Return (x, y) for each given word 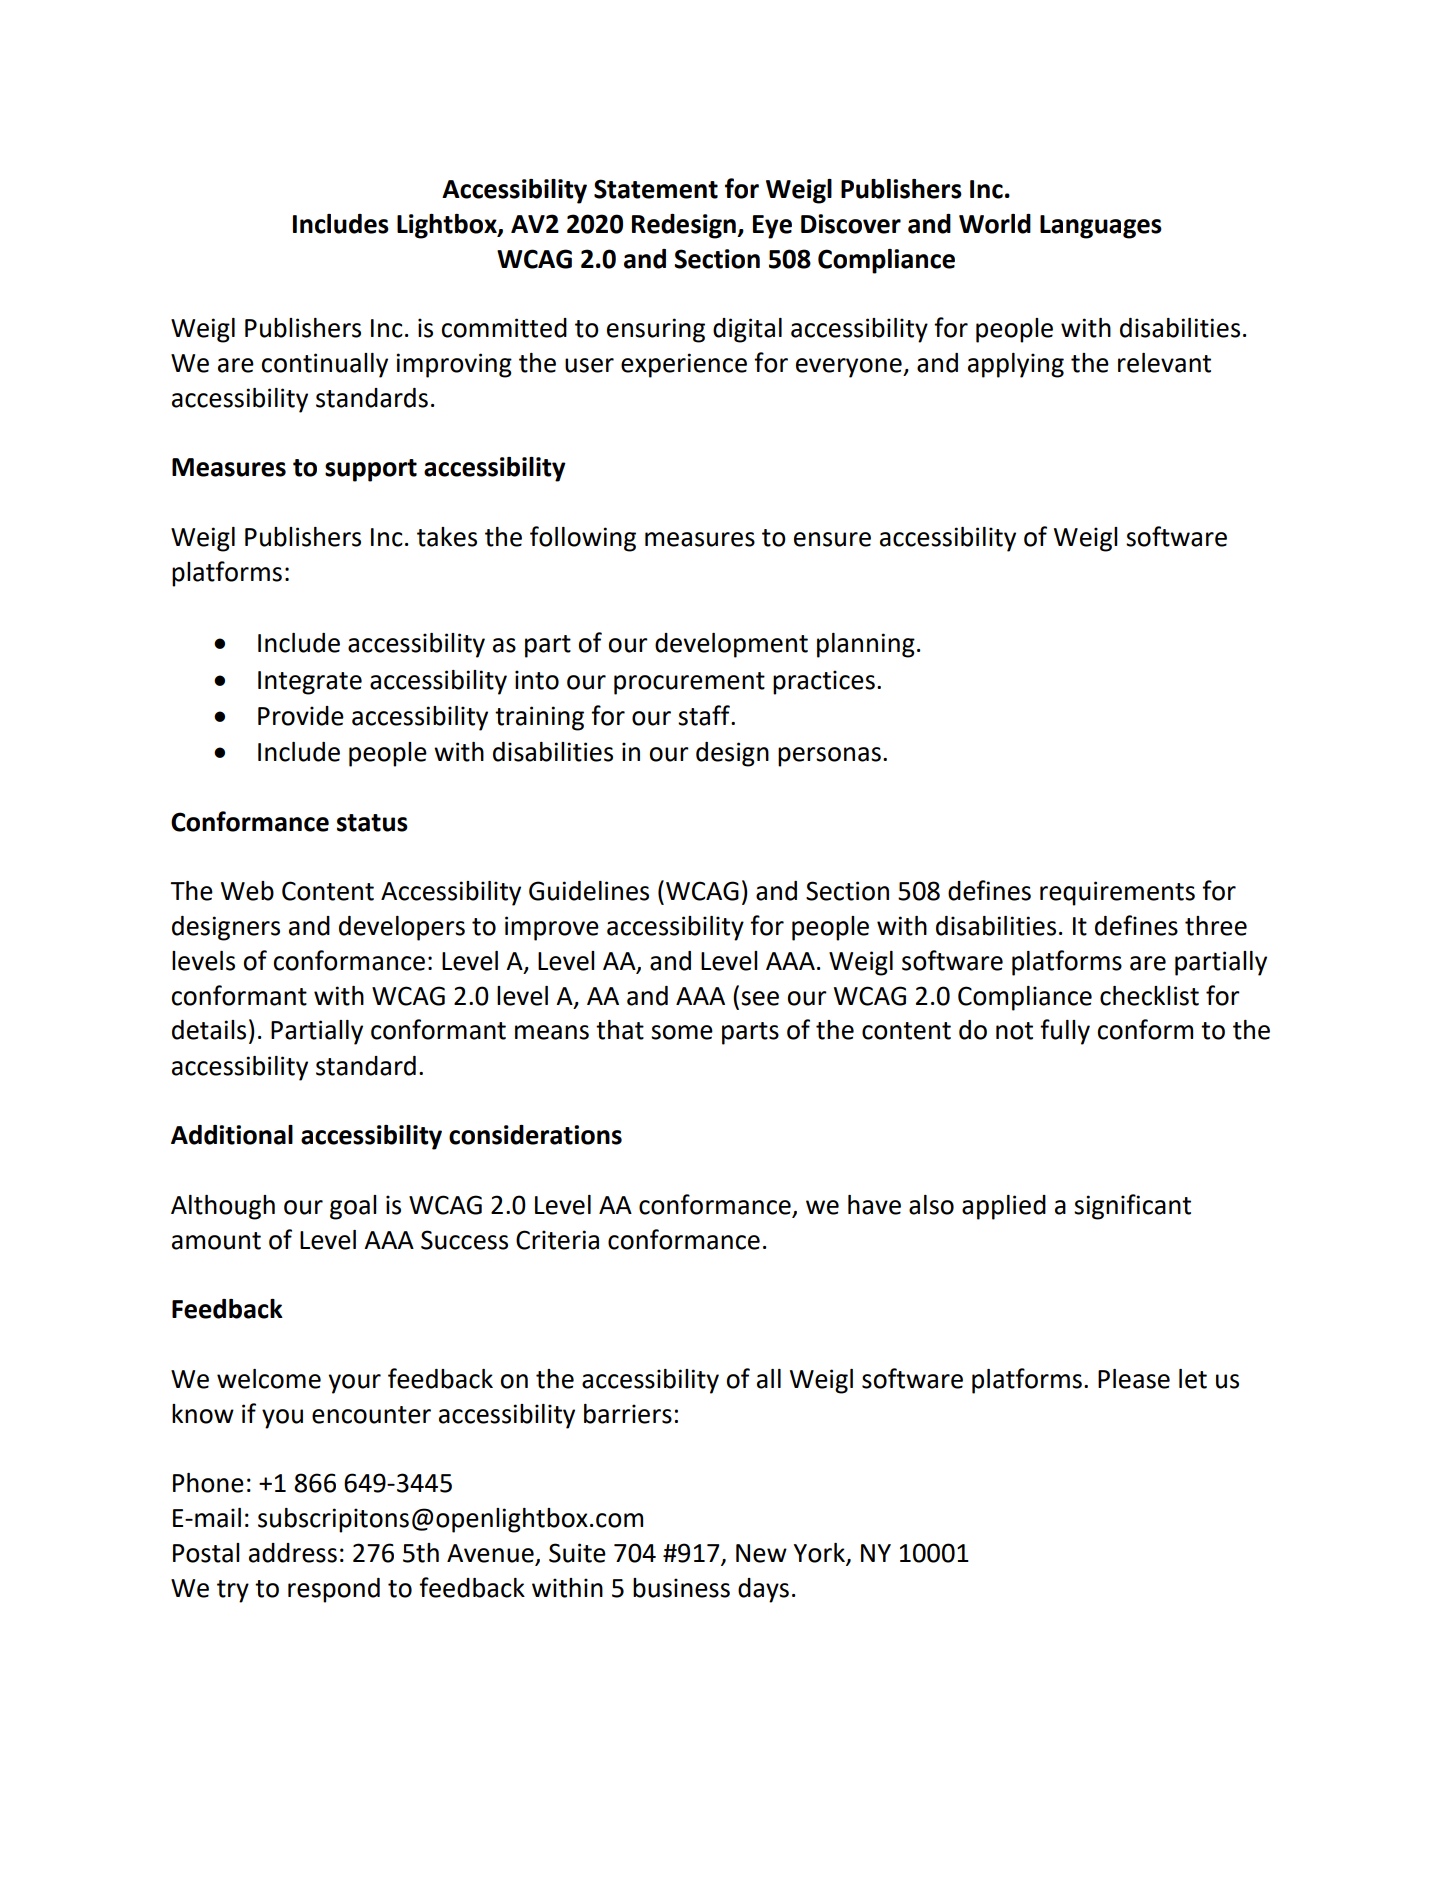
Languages (1101, 227)
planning (866, 645)
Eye (772, 227)
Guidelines (589, 891)
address (293, 1553)
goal (353, 1207)
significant (1132, 1207)
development (731, 645)
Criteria (557, 1240)
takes (447, 537)
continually (324, 365)
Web (247, 891)
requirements (1117, 893)
